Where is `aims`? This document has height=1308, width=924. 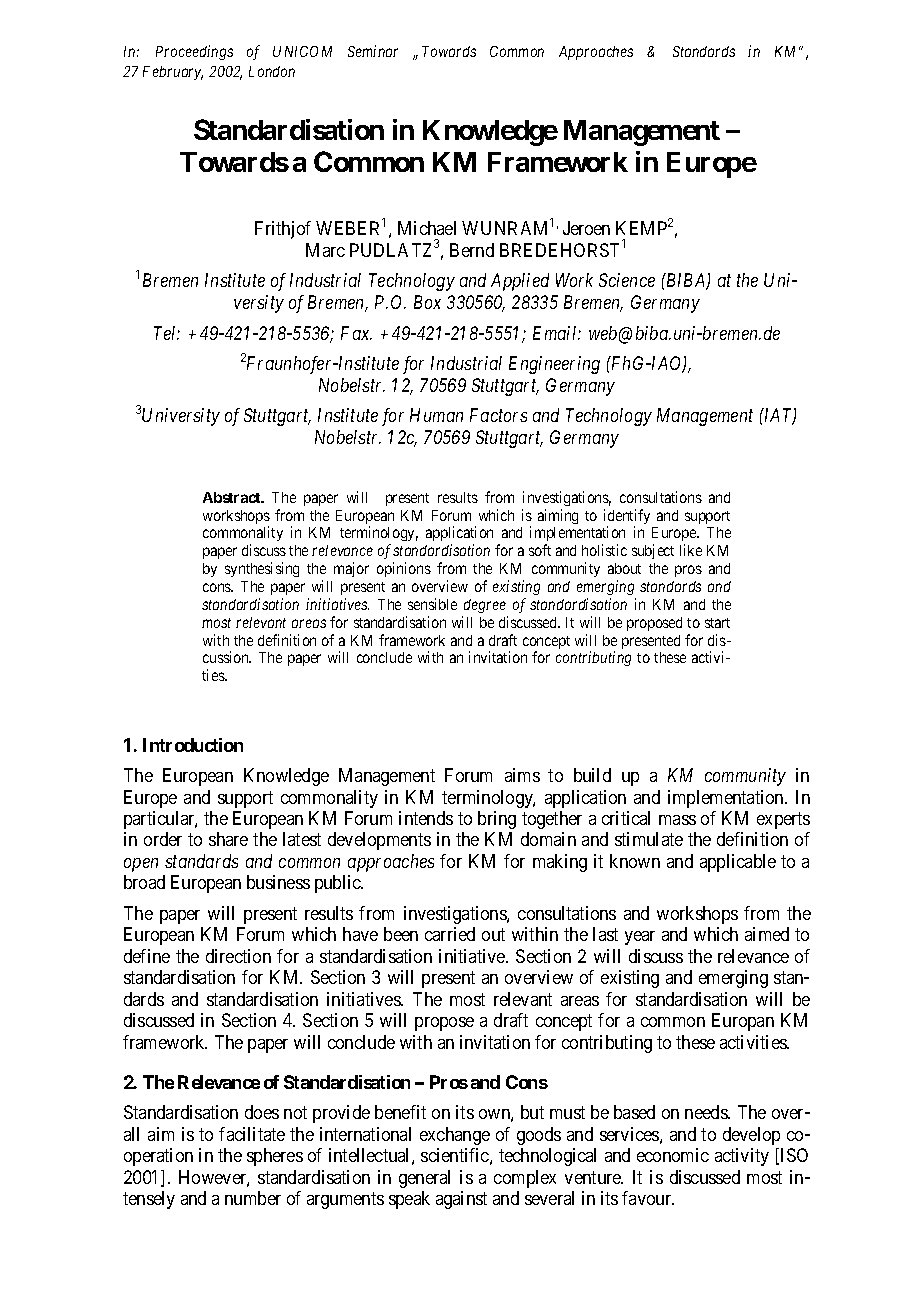 aims is located at coordinates (522, 775).
